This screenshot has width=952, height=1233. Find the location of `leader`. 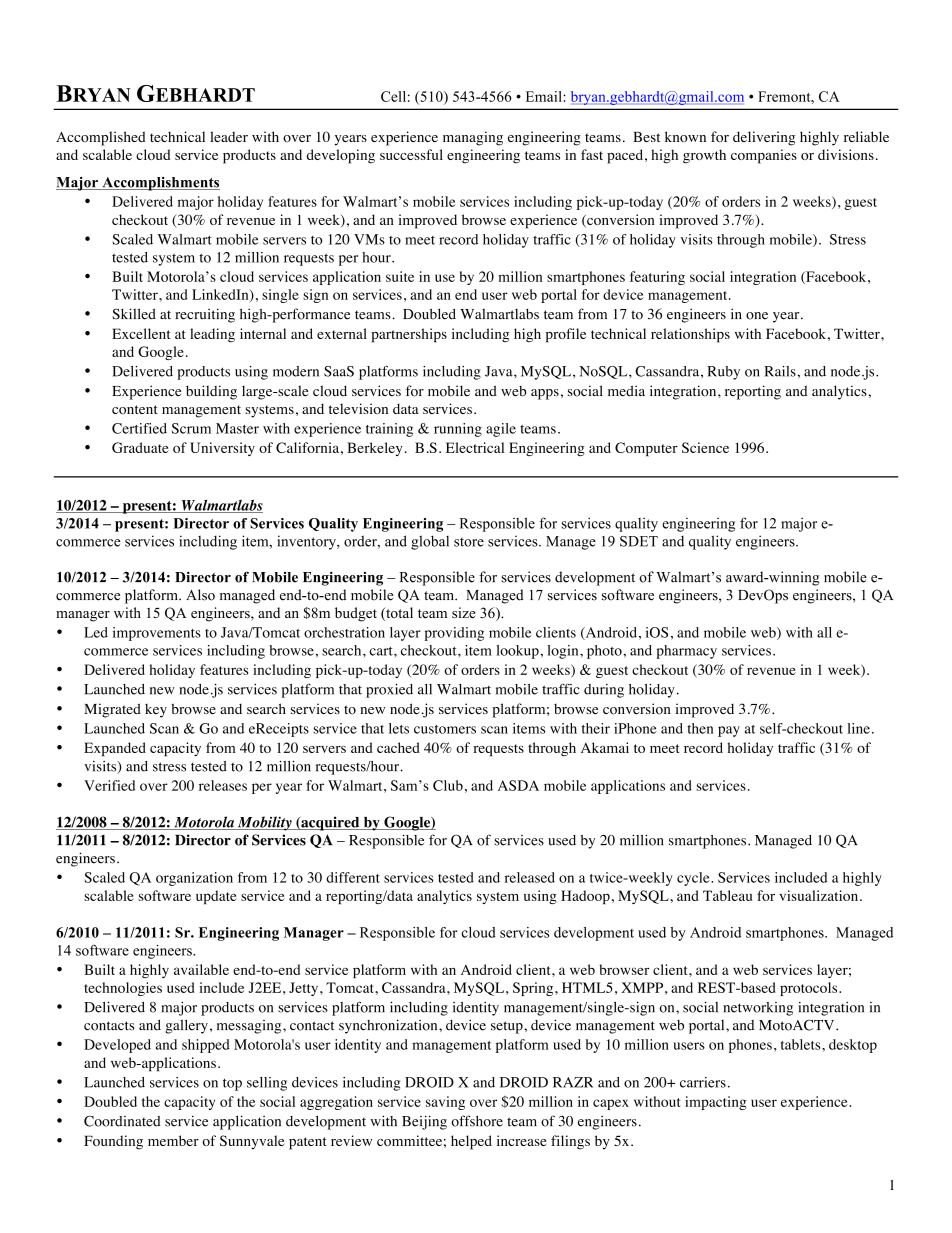

leader is located at coordinates (229, 136).
